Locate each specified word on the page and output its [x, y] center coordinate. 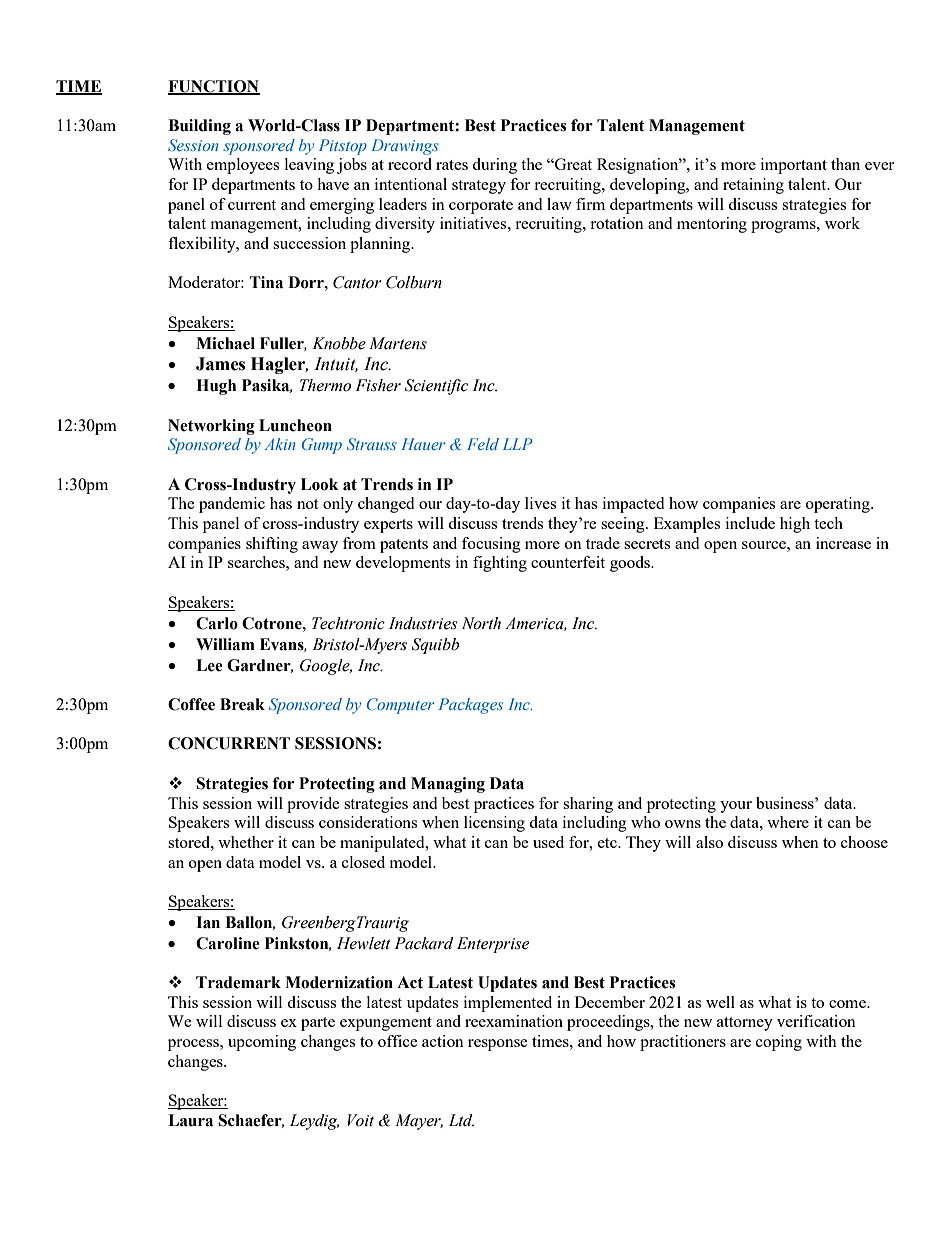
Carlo [217, 623]
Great [572, 164]
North [481, 623]
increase [843, 543]
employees [243, 166]
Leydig [314, 1122]
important [794, 166]
